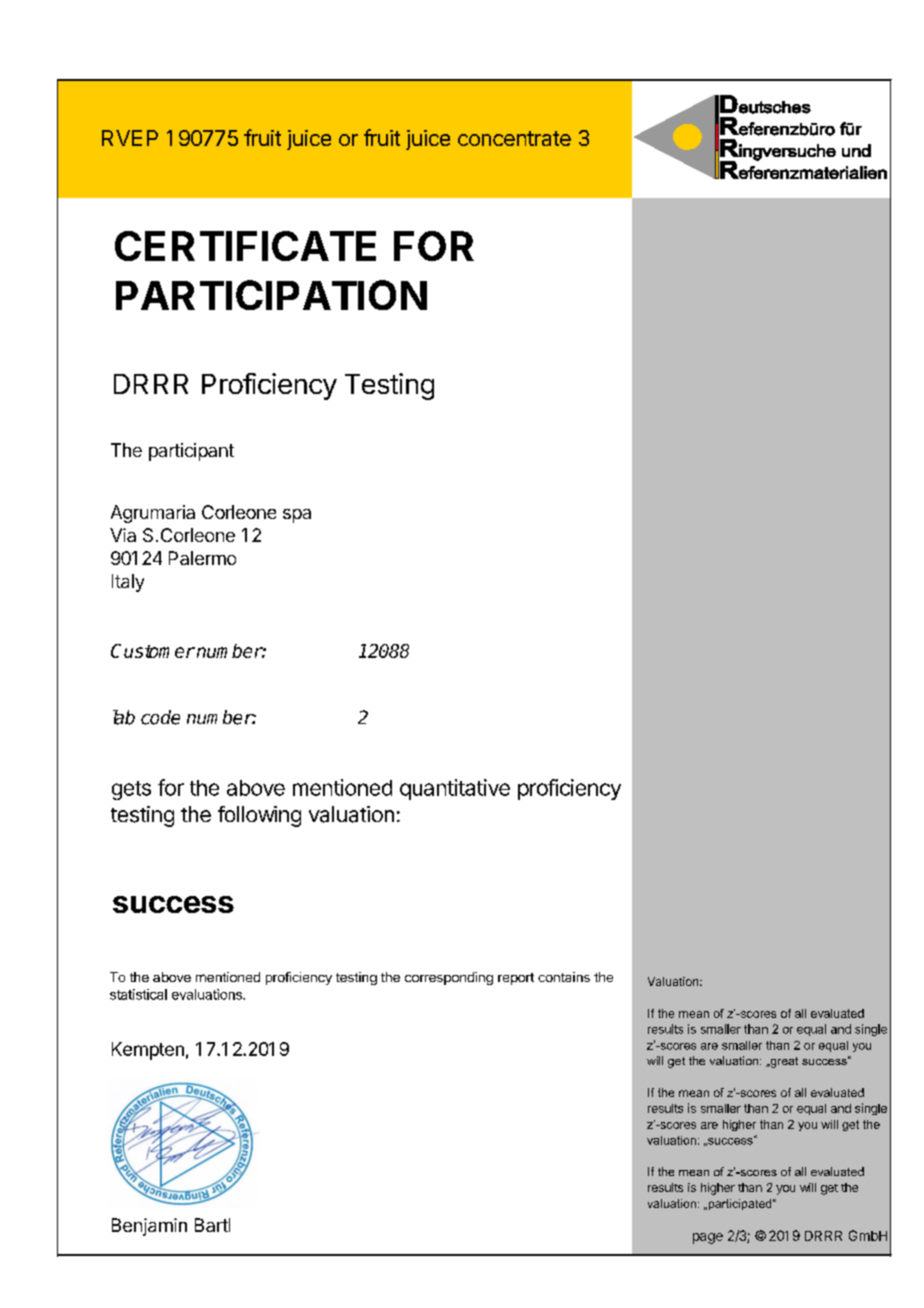 This screenshot has height=1308, width=924. What do you see at coordinates (160, 717) in the screenshot?
I see `code` at bounding box center [160, 717].
